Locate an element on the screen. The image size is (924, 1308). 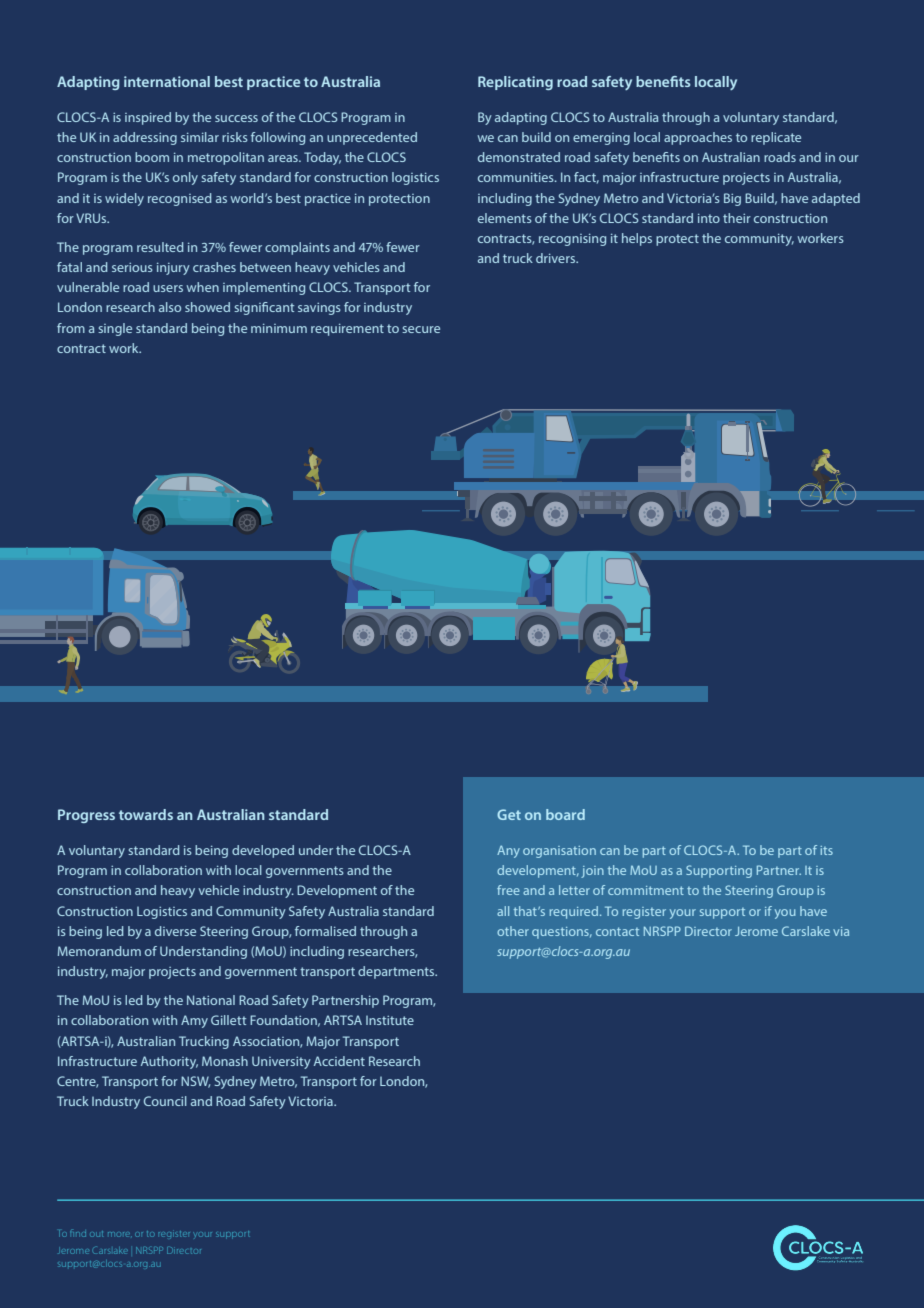
Any is located at coordinates (508, 851).
